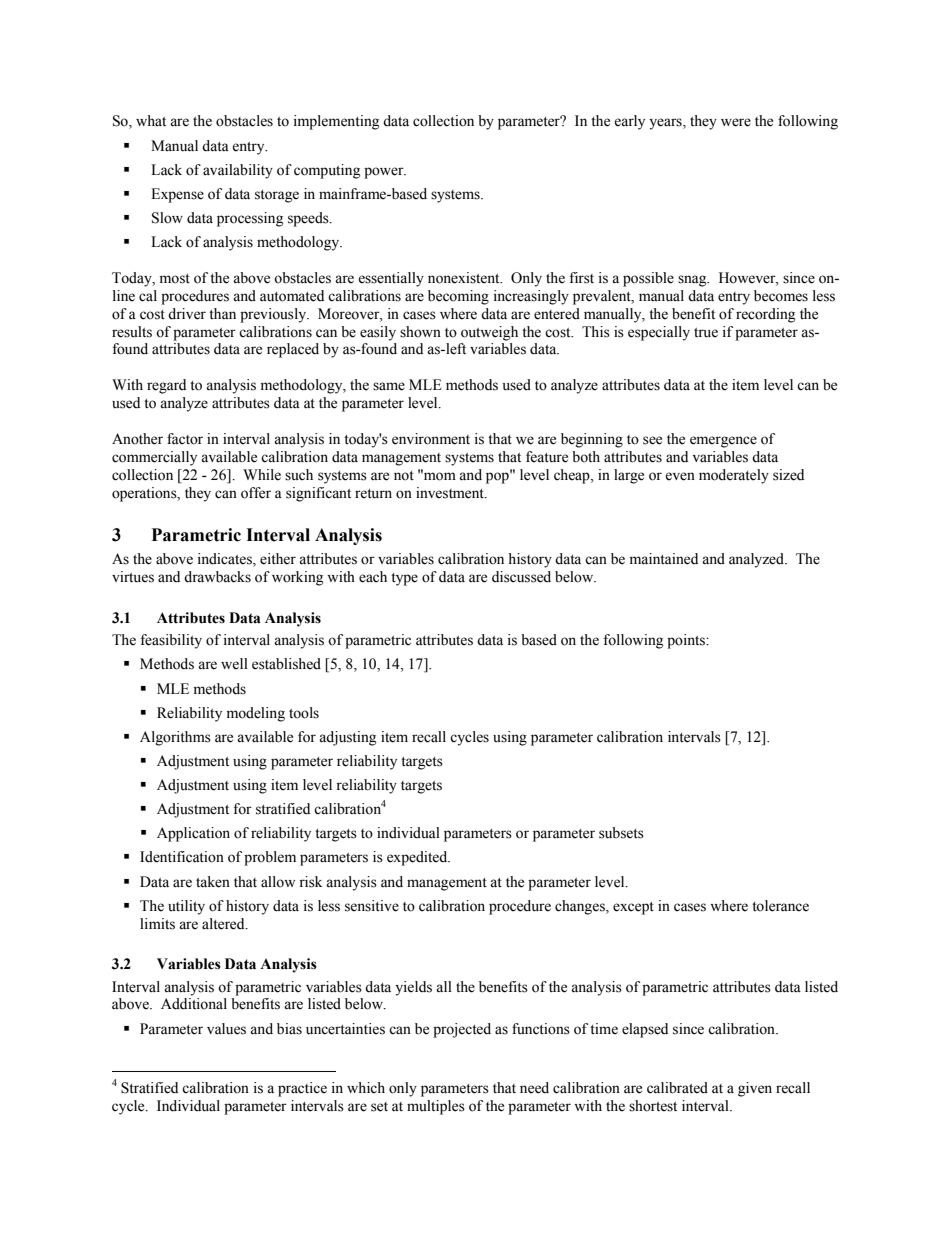 The image size is (952, 1233). I want to click on subsets, so click(621, 833).
